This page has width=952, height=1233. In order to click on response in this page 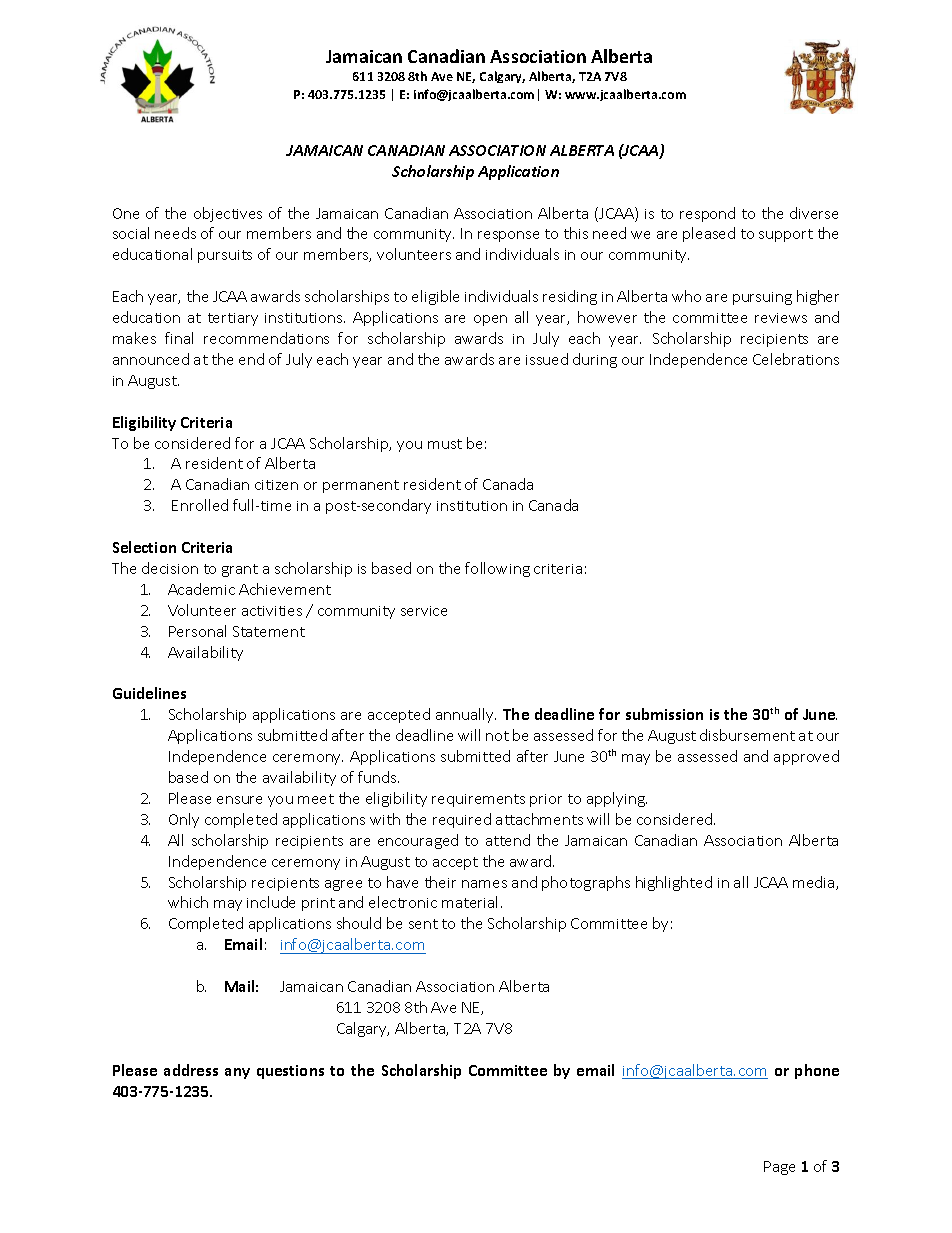, I will do `click(508, 236)`.
